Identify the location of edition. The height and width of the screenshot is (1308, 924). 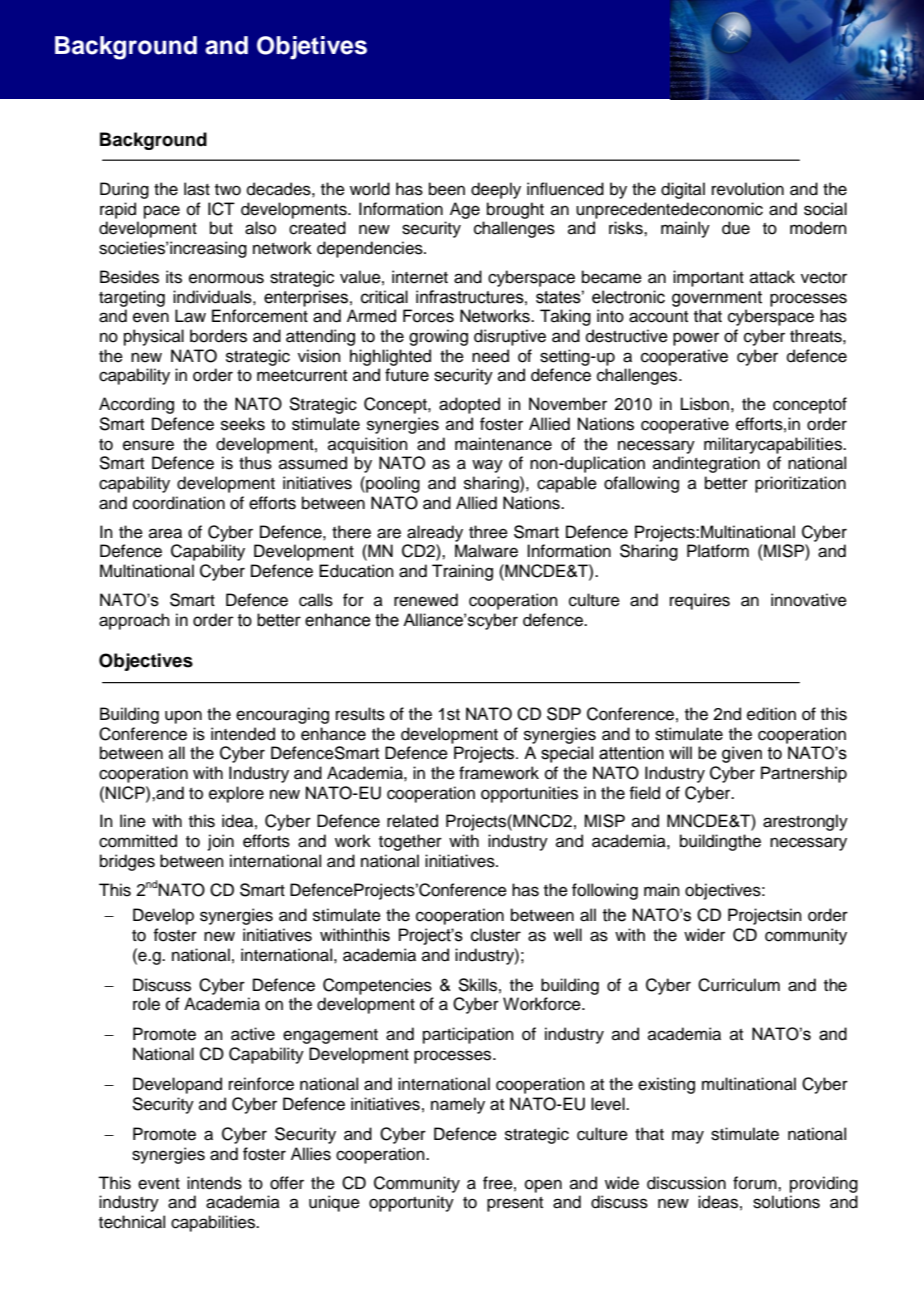
(771, 714).
